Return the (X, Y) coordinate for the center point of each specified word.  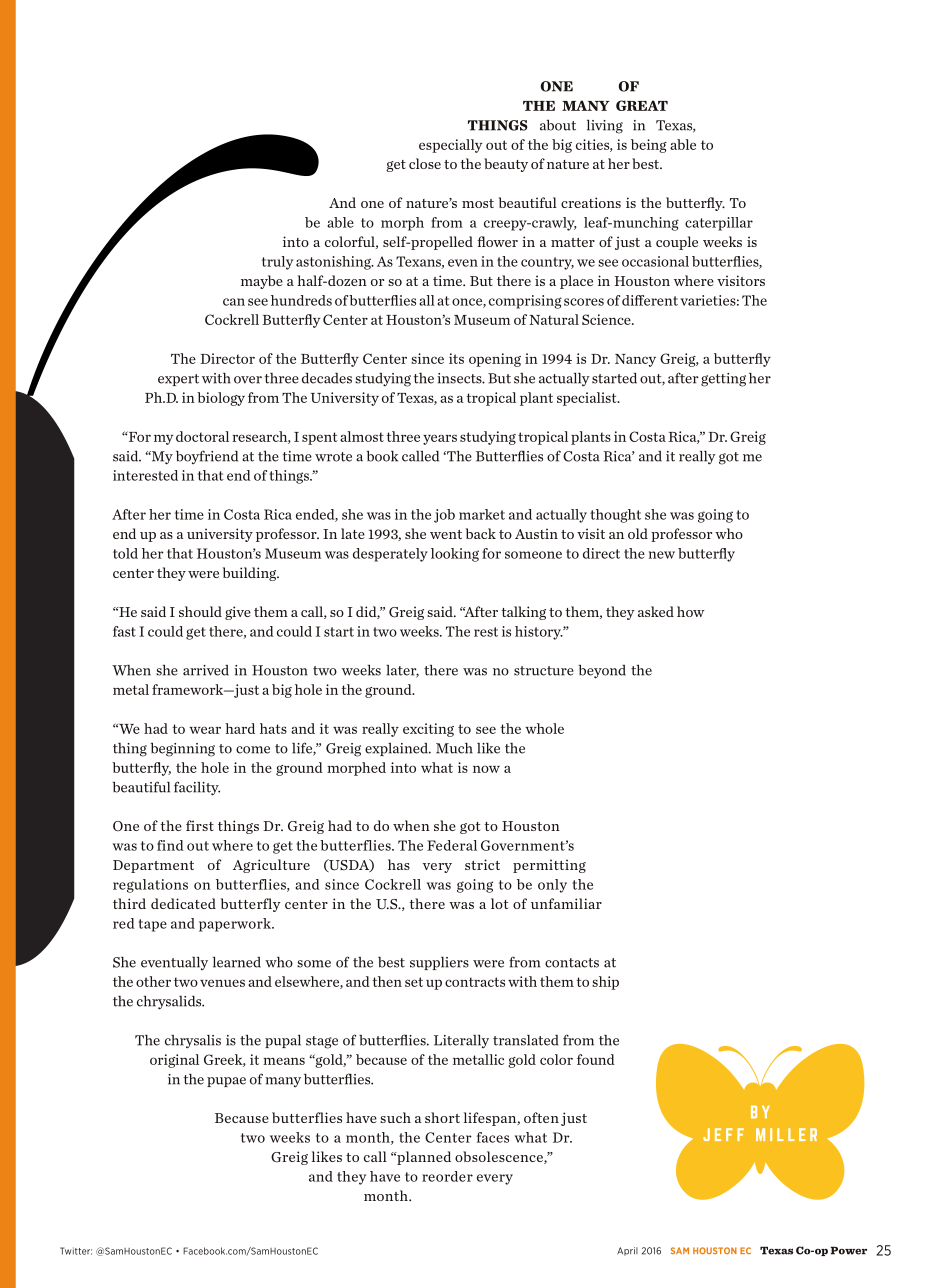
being (649, 146)
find (170, 845)
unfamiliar (566, 903)
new (661, 555)
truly (277, 263)
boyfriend (207, 457)
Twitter (76, 1251)
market (482, 514)
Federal (452, 845)
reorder (447, 1176)
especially (450, 146)
